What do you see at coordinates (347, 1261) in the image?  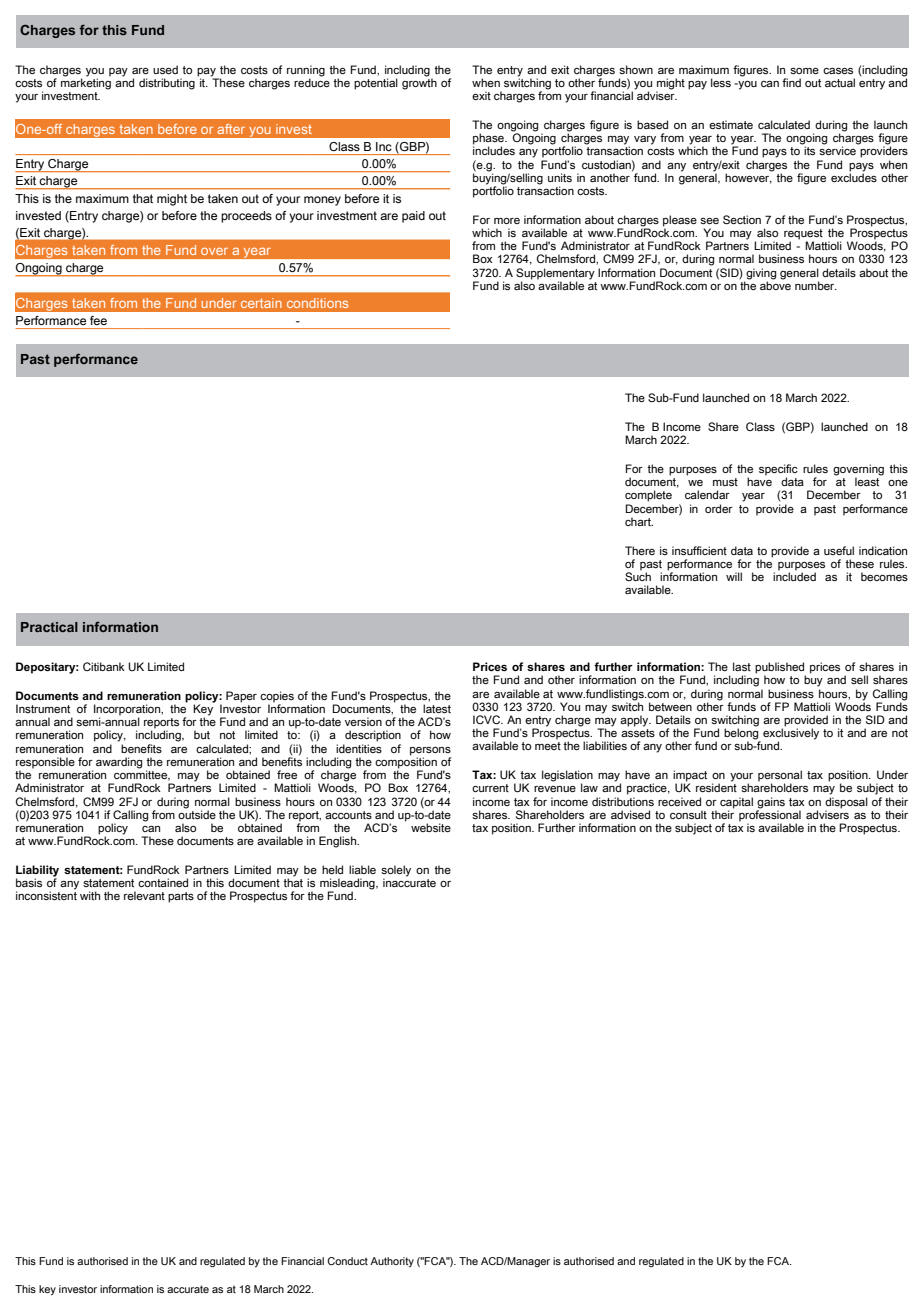 I see `Conduct` at bounding box center [347, 1261].
